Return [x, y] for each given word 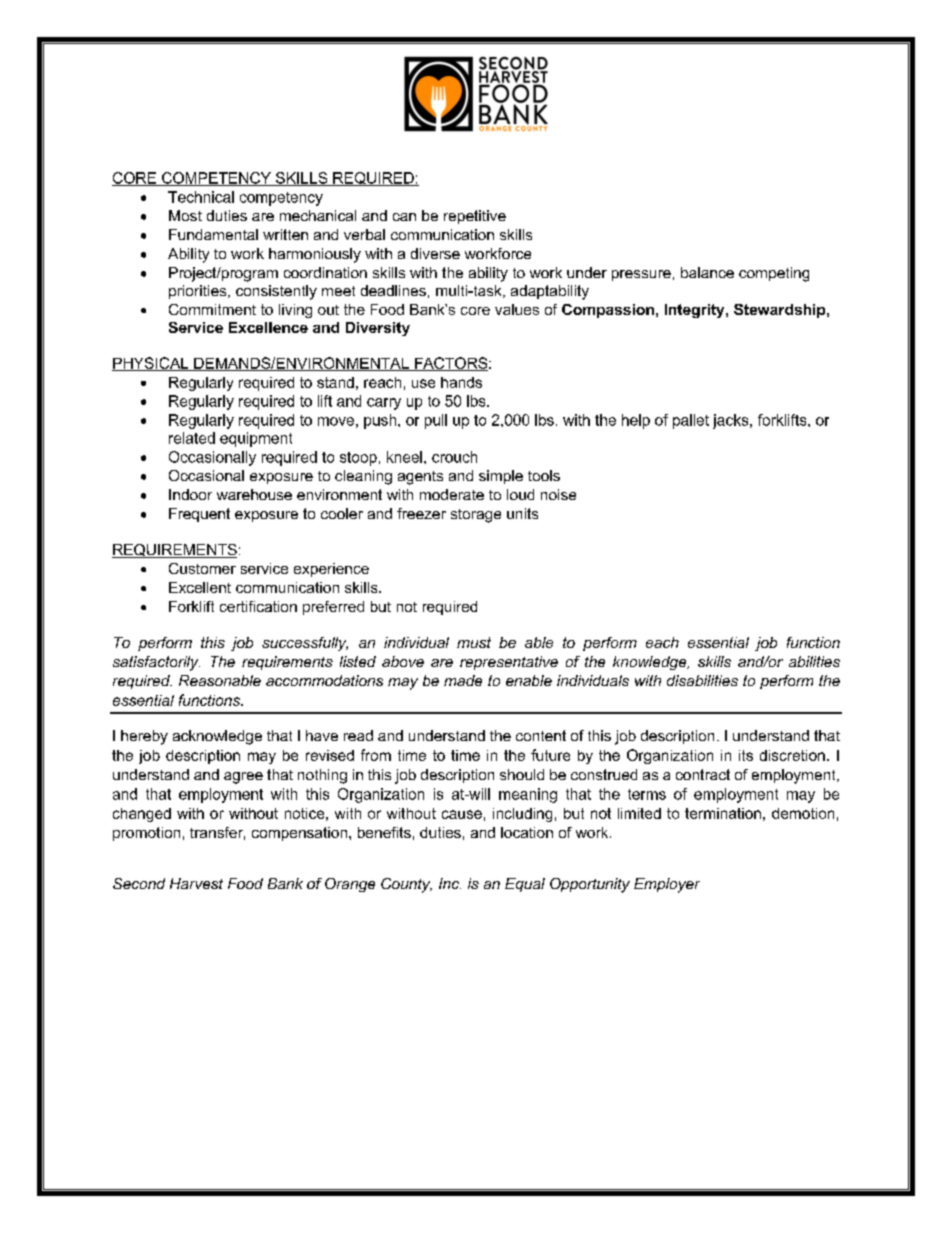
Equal [525, 885]
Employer [667, 885]
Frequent [199, 515]
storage [476, 516]
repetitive [475, 217]
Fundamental [213, 234]
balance [707, 272]
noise [558, 494]
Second [139, 883]
